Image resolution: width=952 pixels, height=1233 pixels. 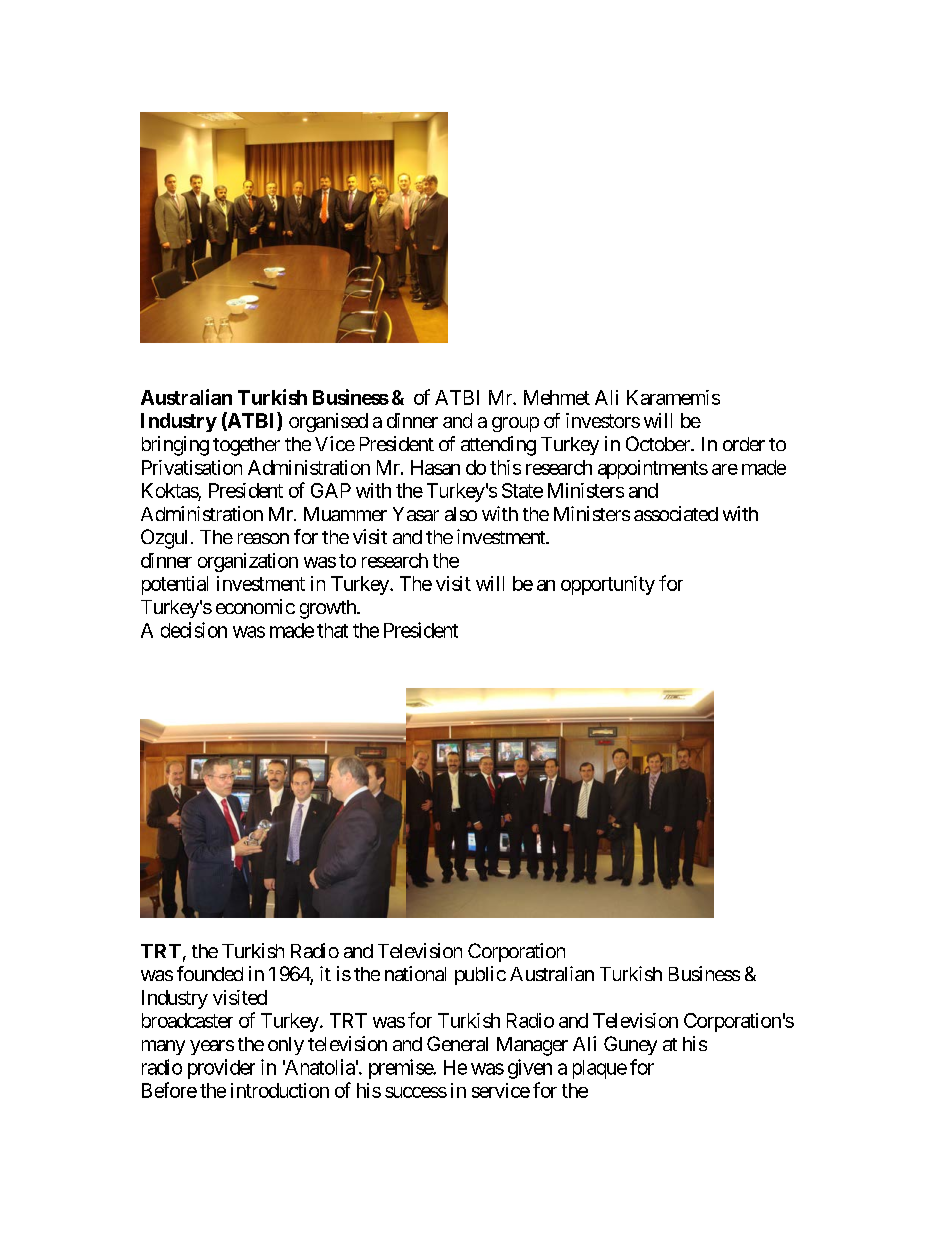 I want to click on associated, so click(x=676, y=513).
